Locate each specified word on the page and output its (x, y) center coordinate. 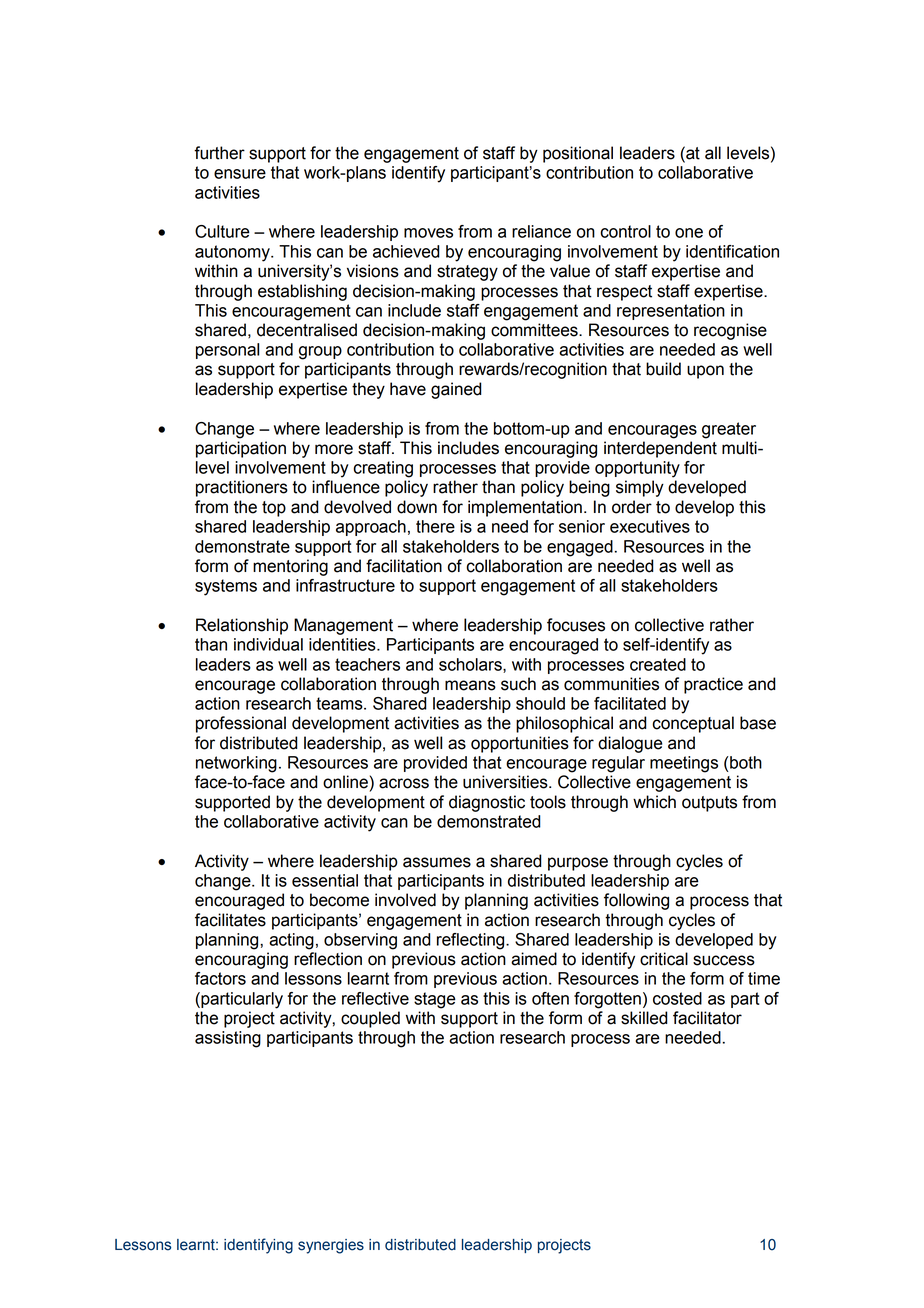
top (274, 509)
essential (325, 880)
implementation (525, 508)
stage (435, 1000)
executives (650, 526)
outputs (709, 804)
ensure (240, 174)
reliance (541, 231)
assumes (437, 862)
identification (732, 251)
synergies (331, 1246)
